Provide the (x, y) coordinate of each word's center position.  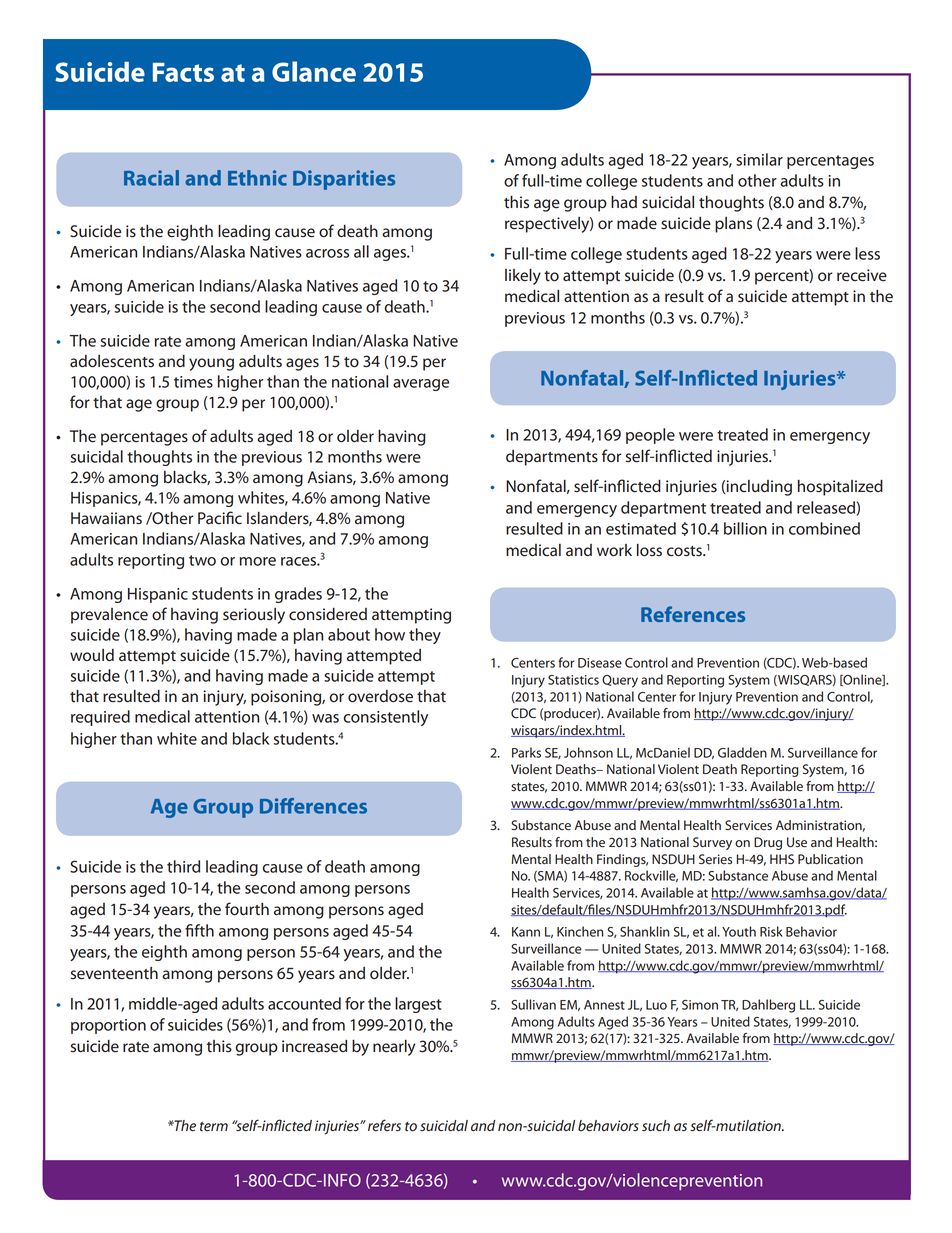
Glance (314, 71)
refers (384, 1125)
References (693, 614)
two (202, 560)
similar (759, 159)
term (214, 1127)
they (425, 636)
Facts (183, 72)
